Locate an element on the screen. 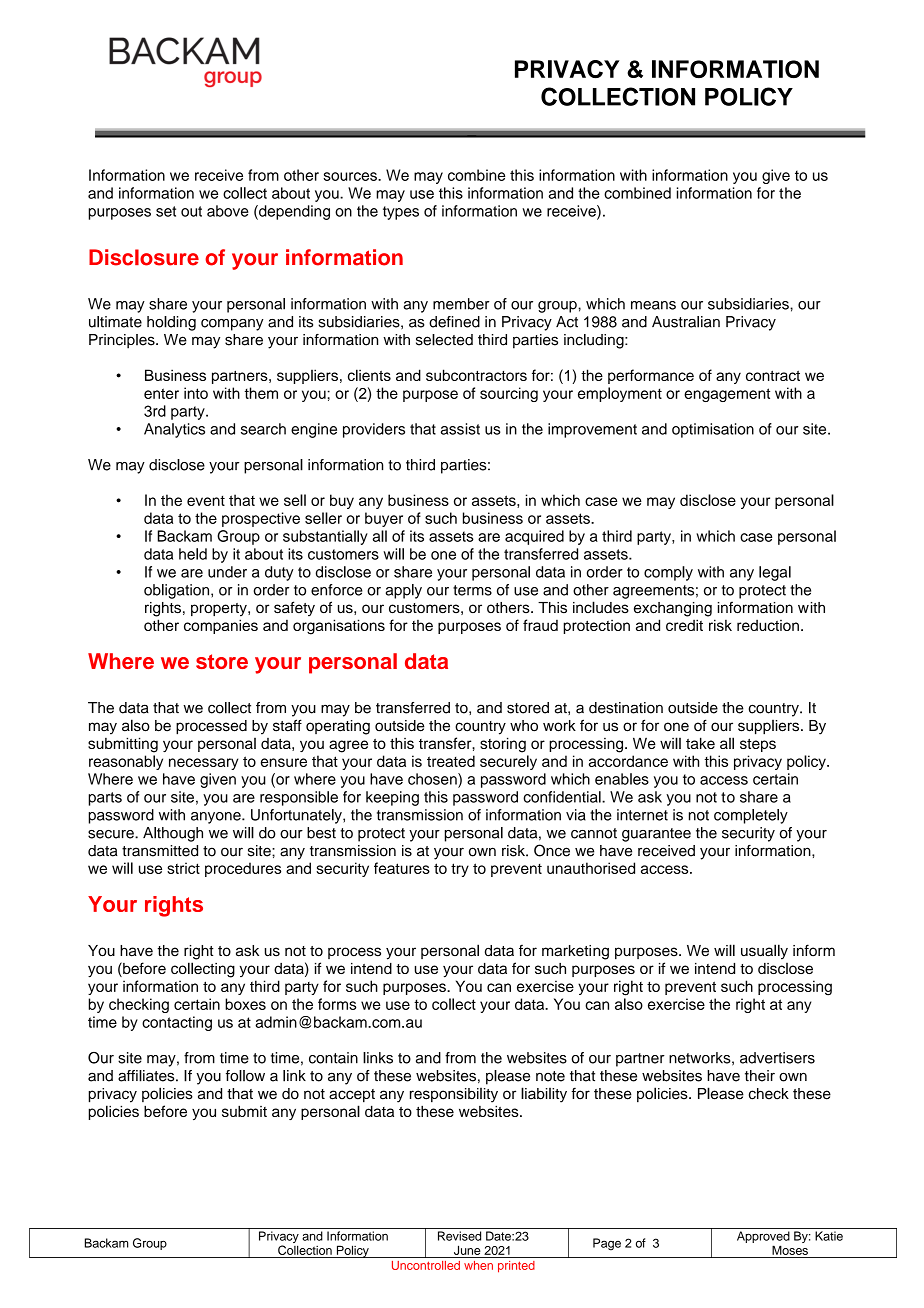  types is located at coordinates (401, 213).
